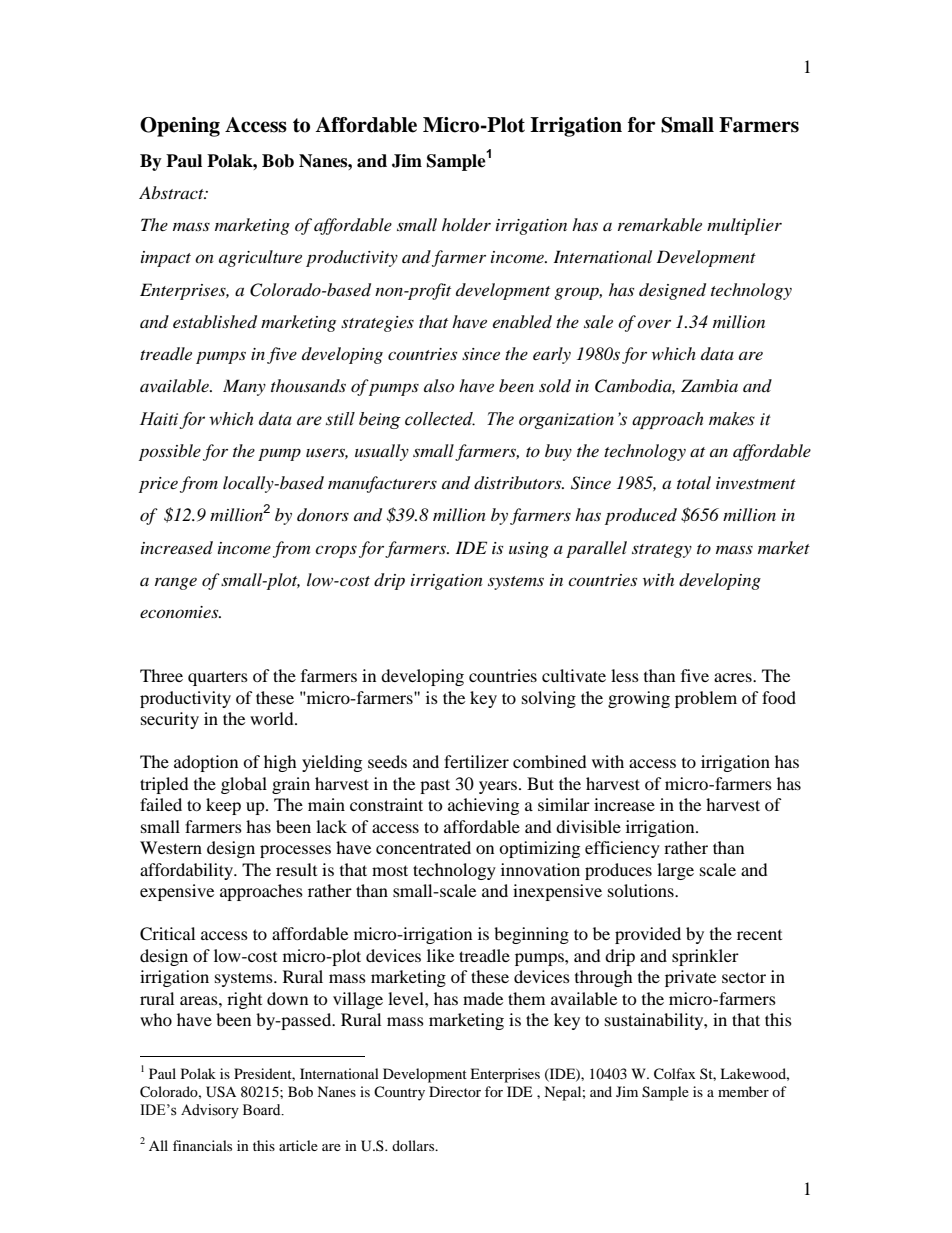  What do you see at coordinates (218, 678) in the screenshot?
I see `quarters` at bounding box center [218, 678].
